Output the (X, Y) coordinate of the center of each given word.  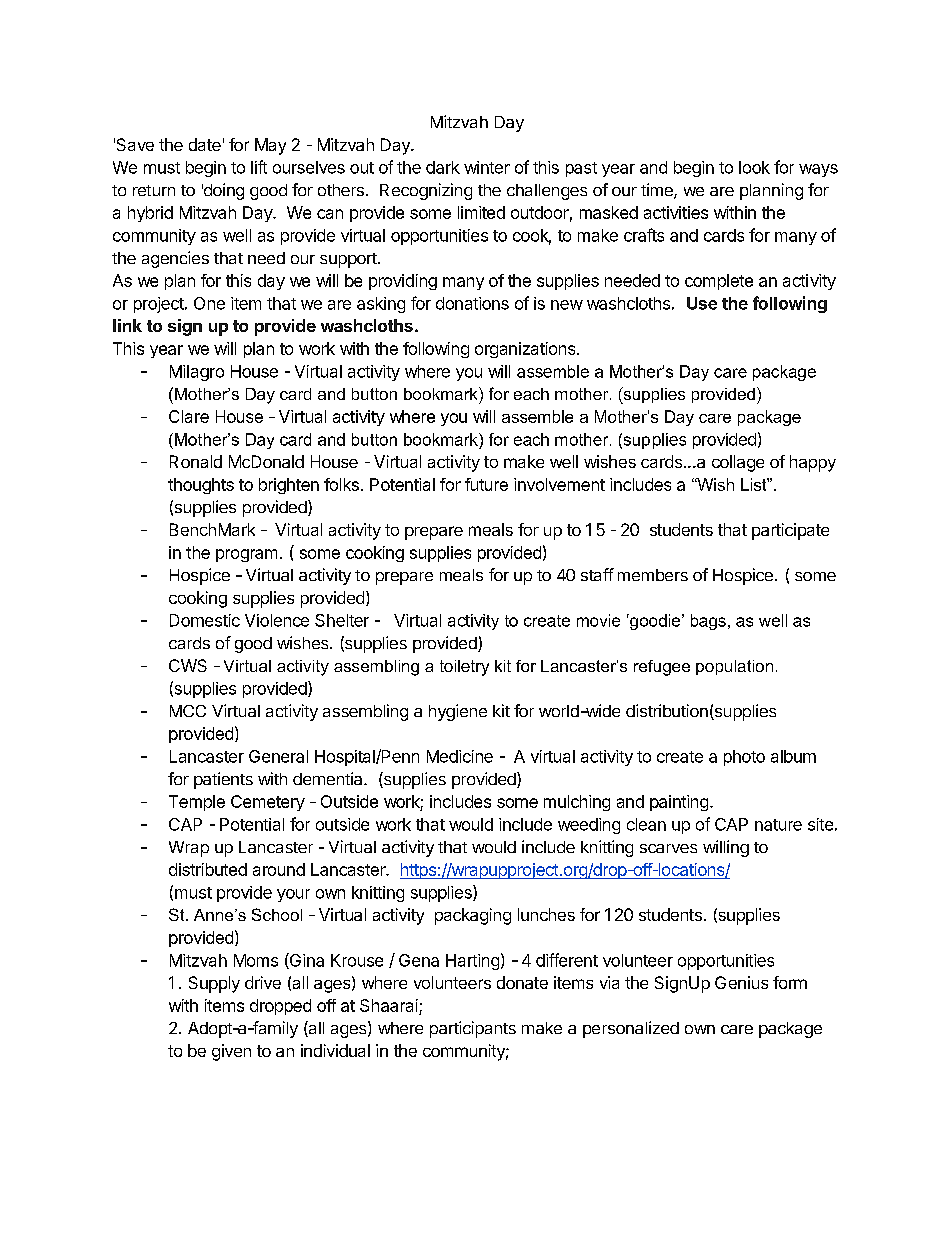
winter (487, 167)
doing (223, 191)
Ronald (196, 461)
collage (738, 463)
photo (744, 758)
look (754, 167)
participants (473, 1029)
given (231, 1052)
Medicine (460, 756)
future (486, 484)
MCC (188, 711)
